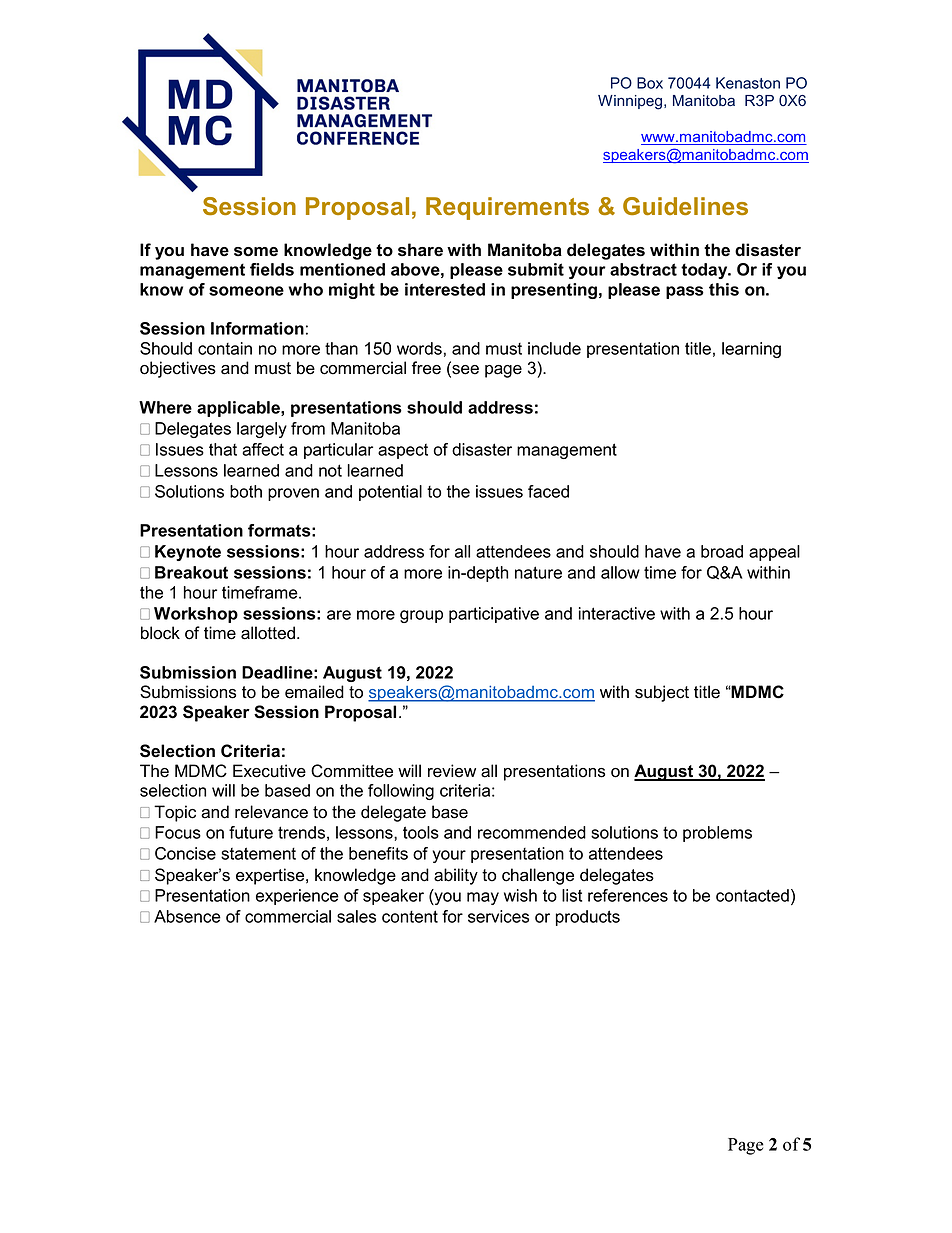 This screenshot has height=1233, width=952. Describe the element at coordinates (722, 551) in the screenshot. I see `broad` at that location.
